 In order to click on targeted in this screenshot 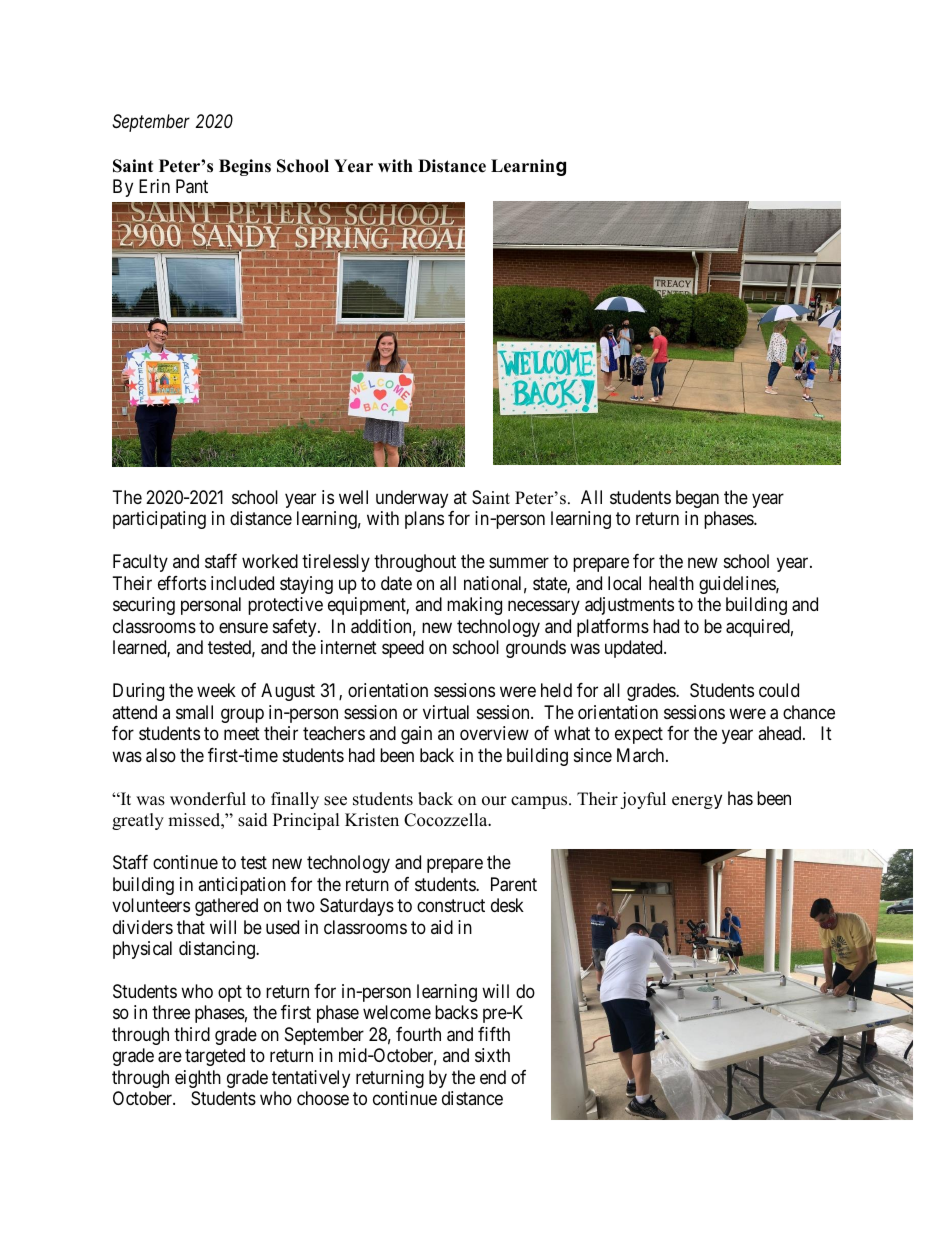, I will do `click(215, 1057)`.
